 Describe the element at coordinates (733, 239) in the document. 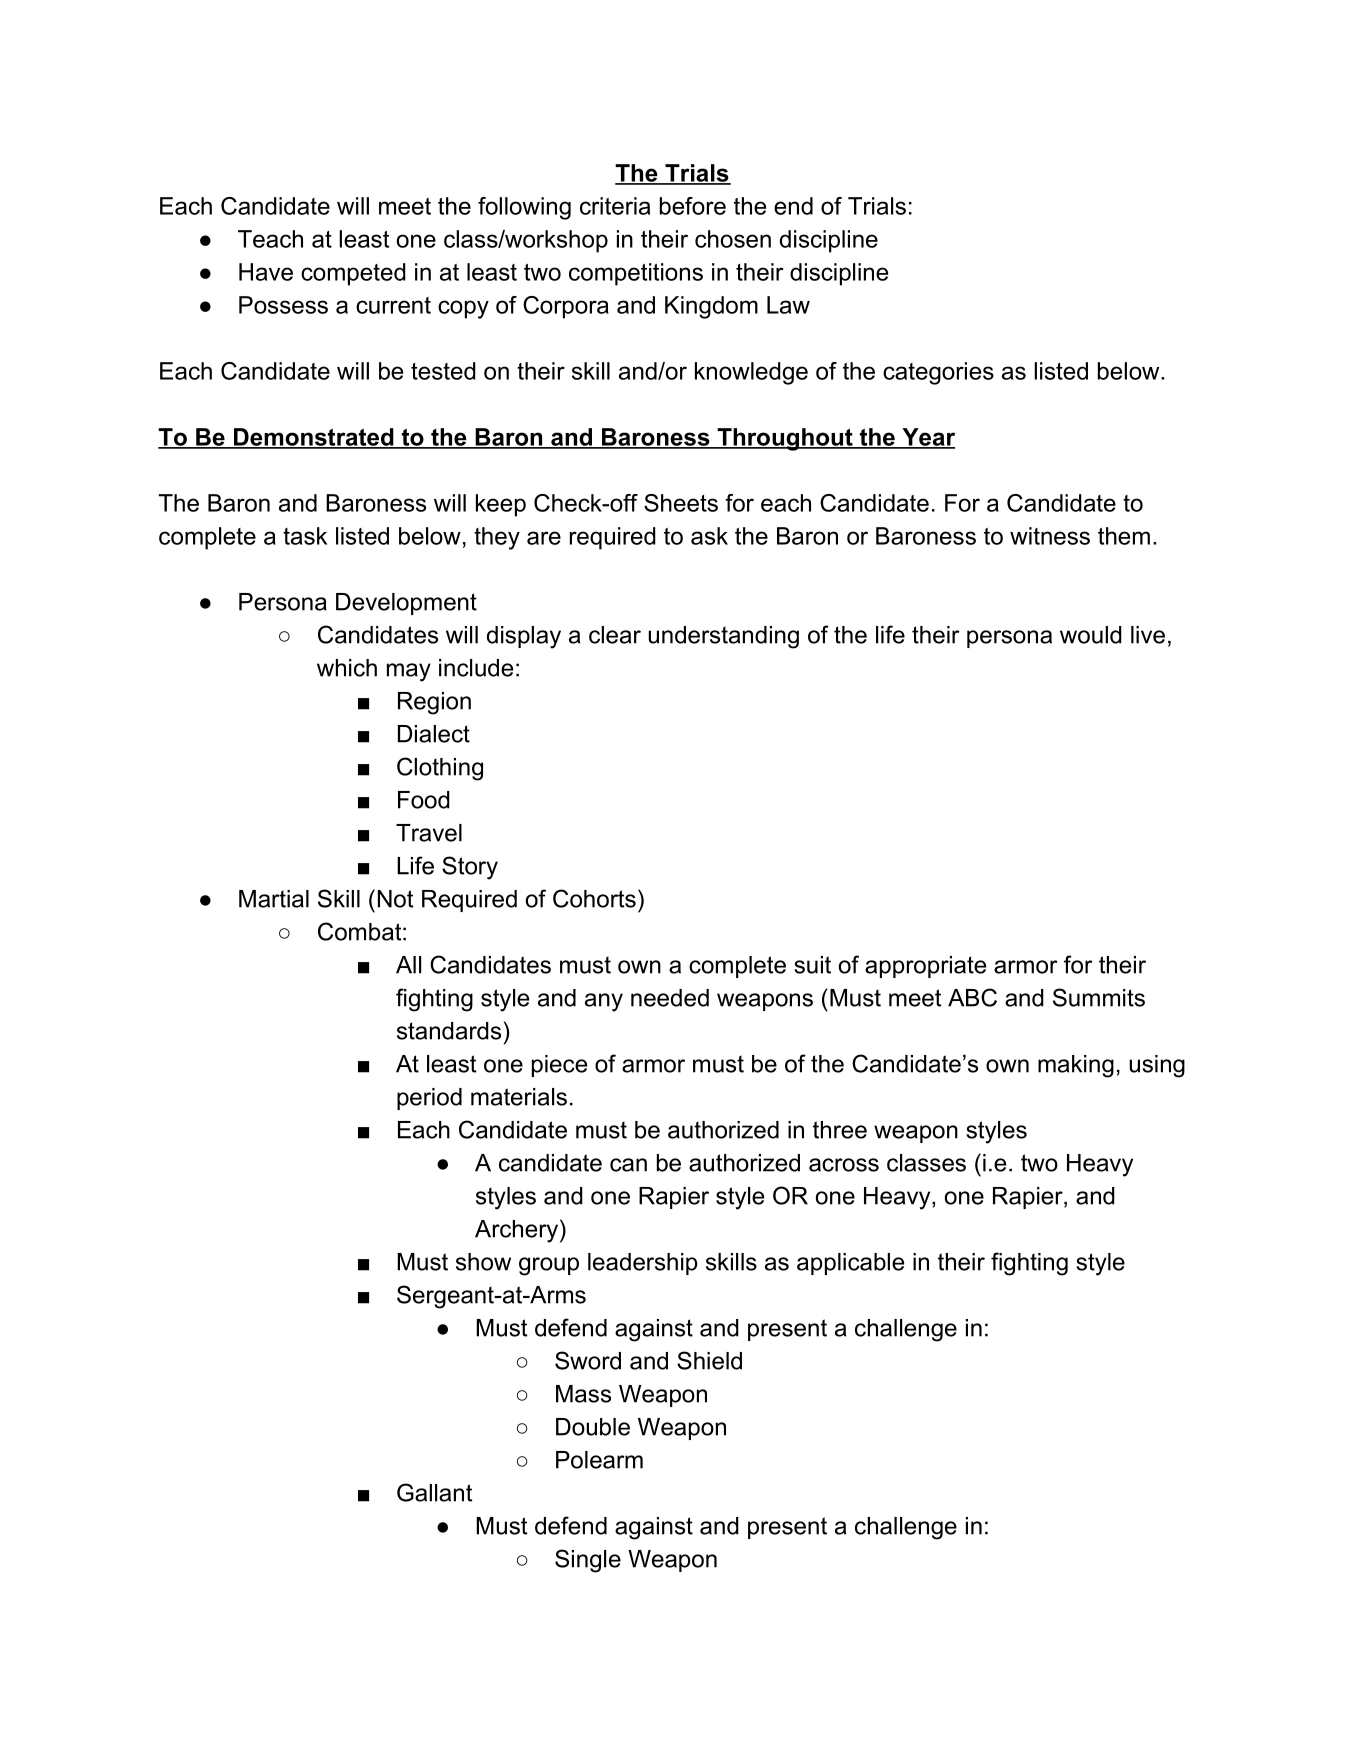

I see `chosen` at that location.
